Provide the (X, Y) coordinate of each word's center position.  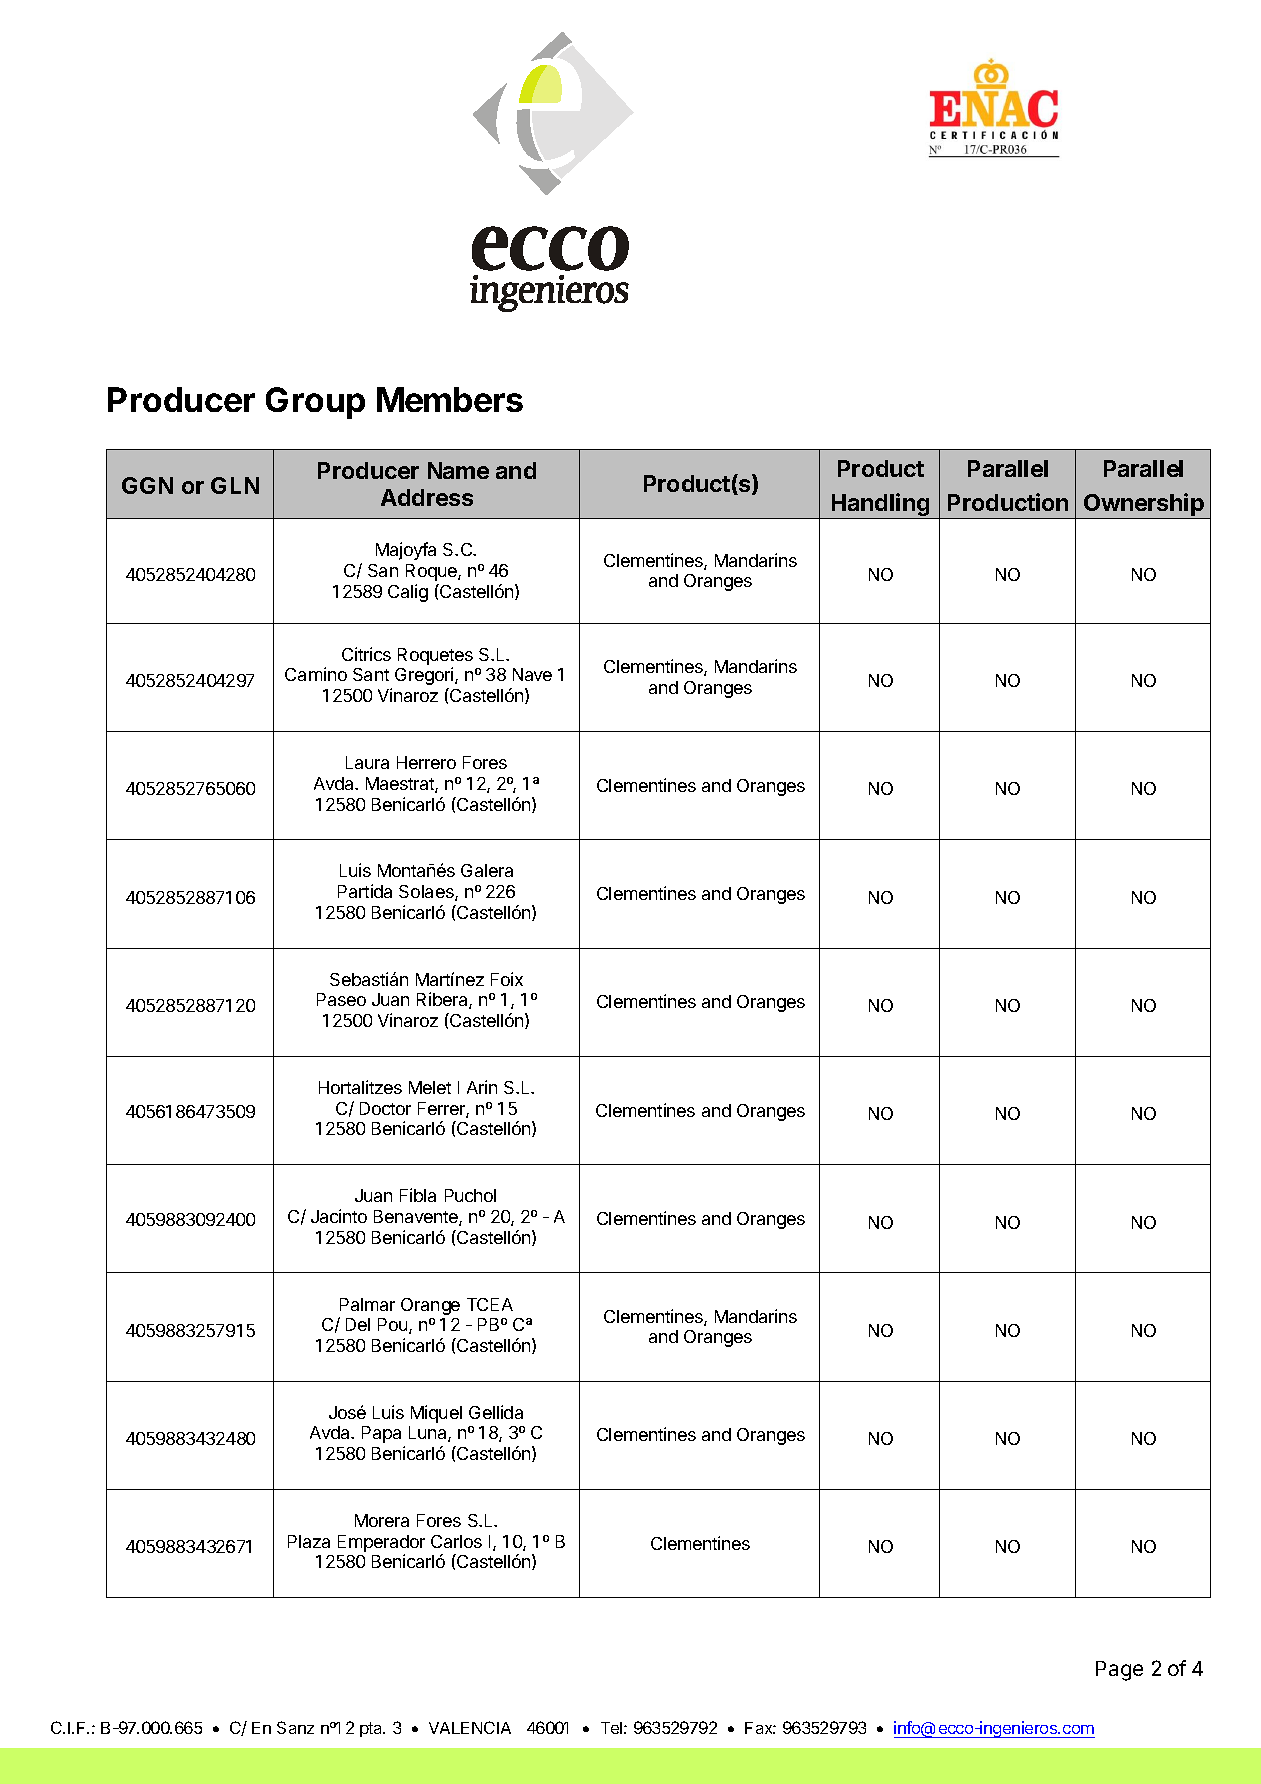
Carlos (456, 1541)
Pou (394, 1326)
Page (1119, 1671)
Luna (429, 1434)
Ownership (1144, 506)
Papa (381, 1434)
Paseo (341, 999)
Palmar (367, 1304)
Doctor (385, 1108)
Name (458, 470)
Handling (881, 506)
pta (372, 1729)
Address (427, 497)
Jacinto (339, 1216)
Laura (367, 762)
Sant (371, 674)
